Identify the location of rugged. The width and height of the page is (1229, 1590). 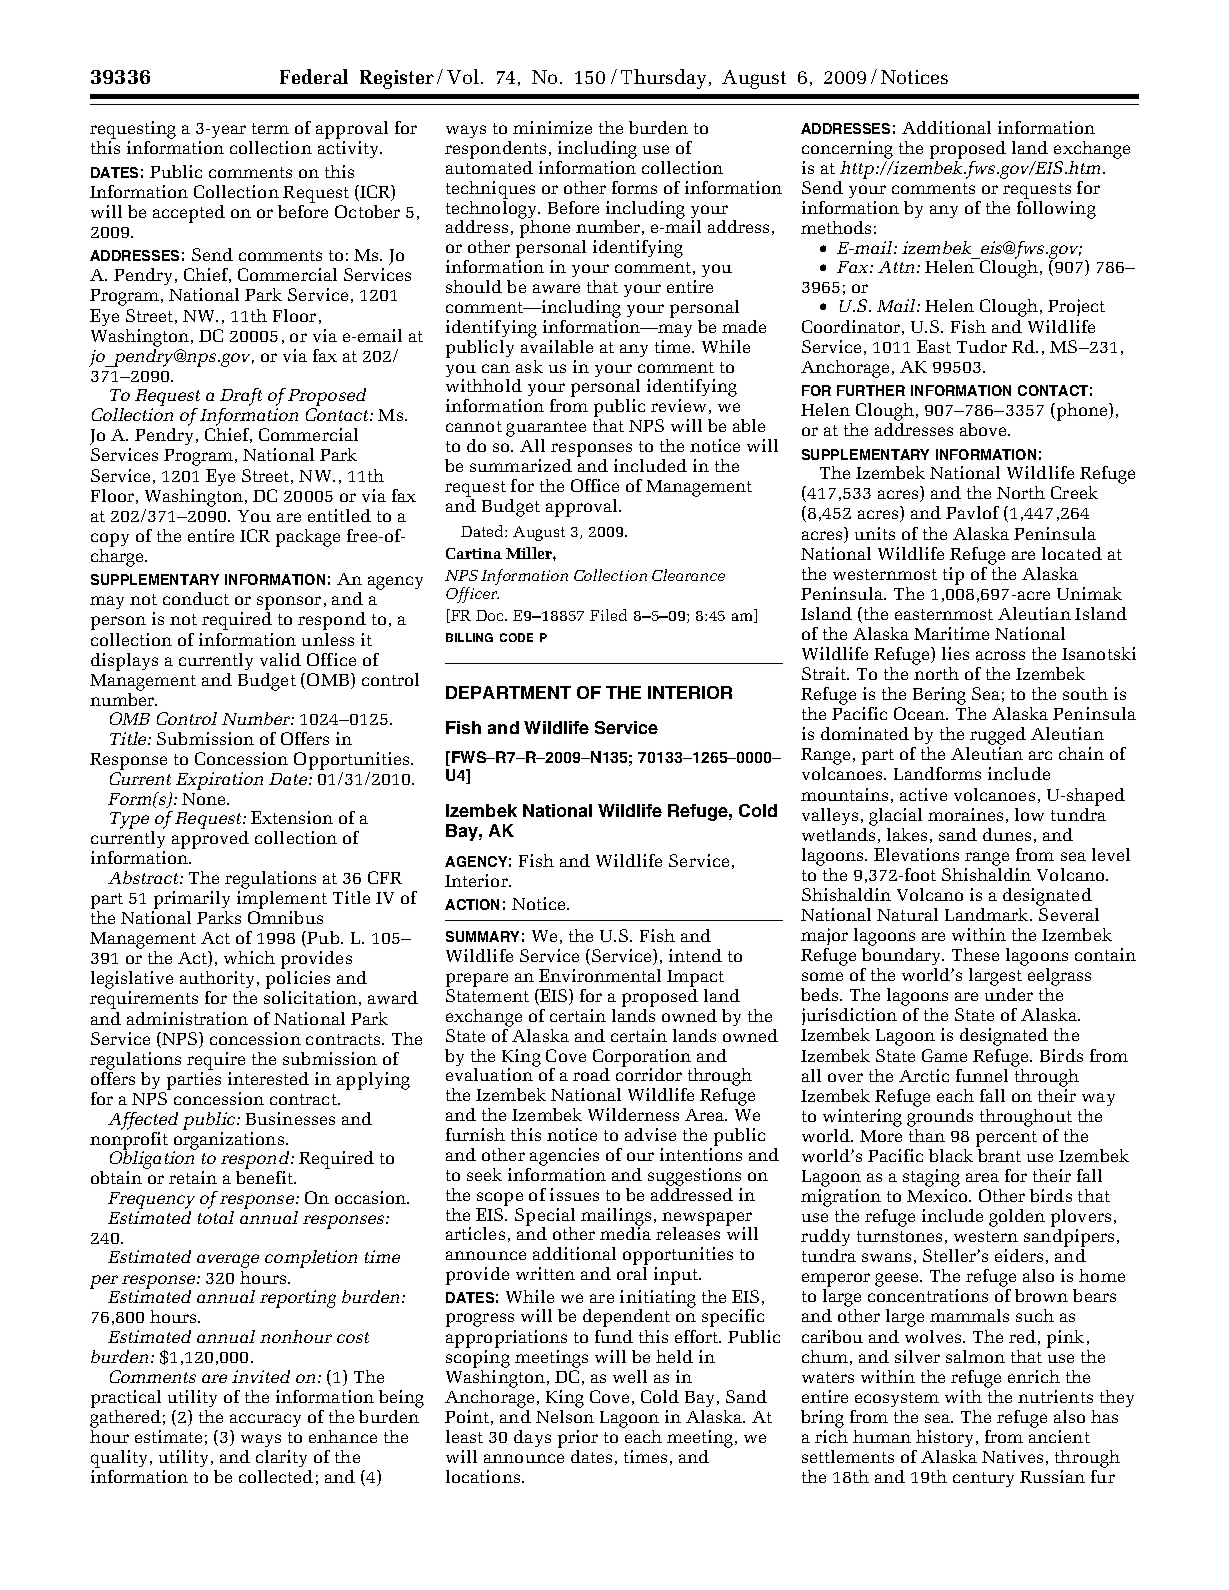
(997, 737).
